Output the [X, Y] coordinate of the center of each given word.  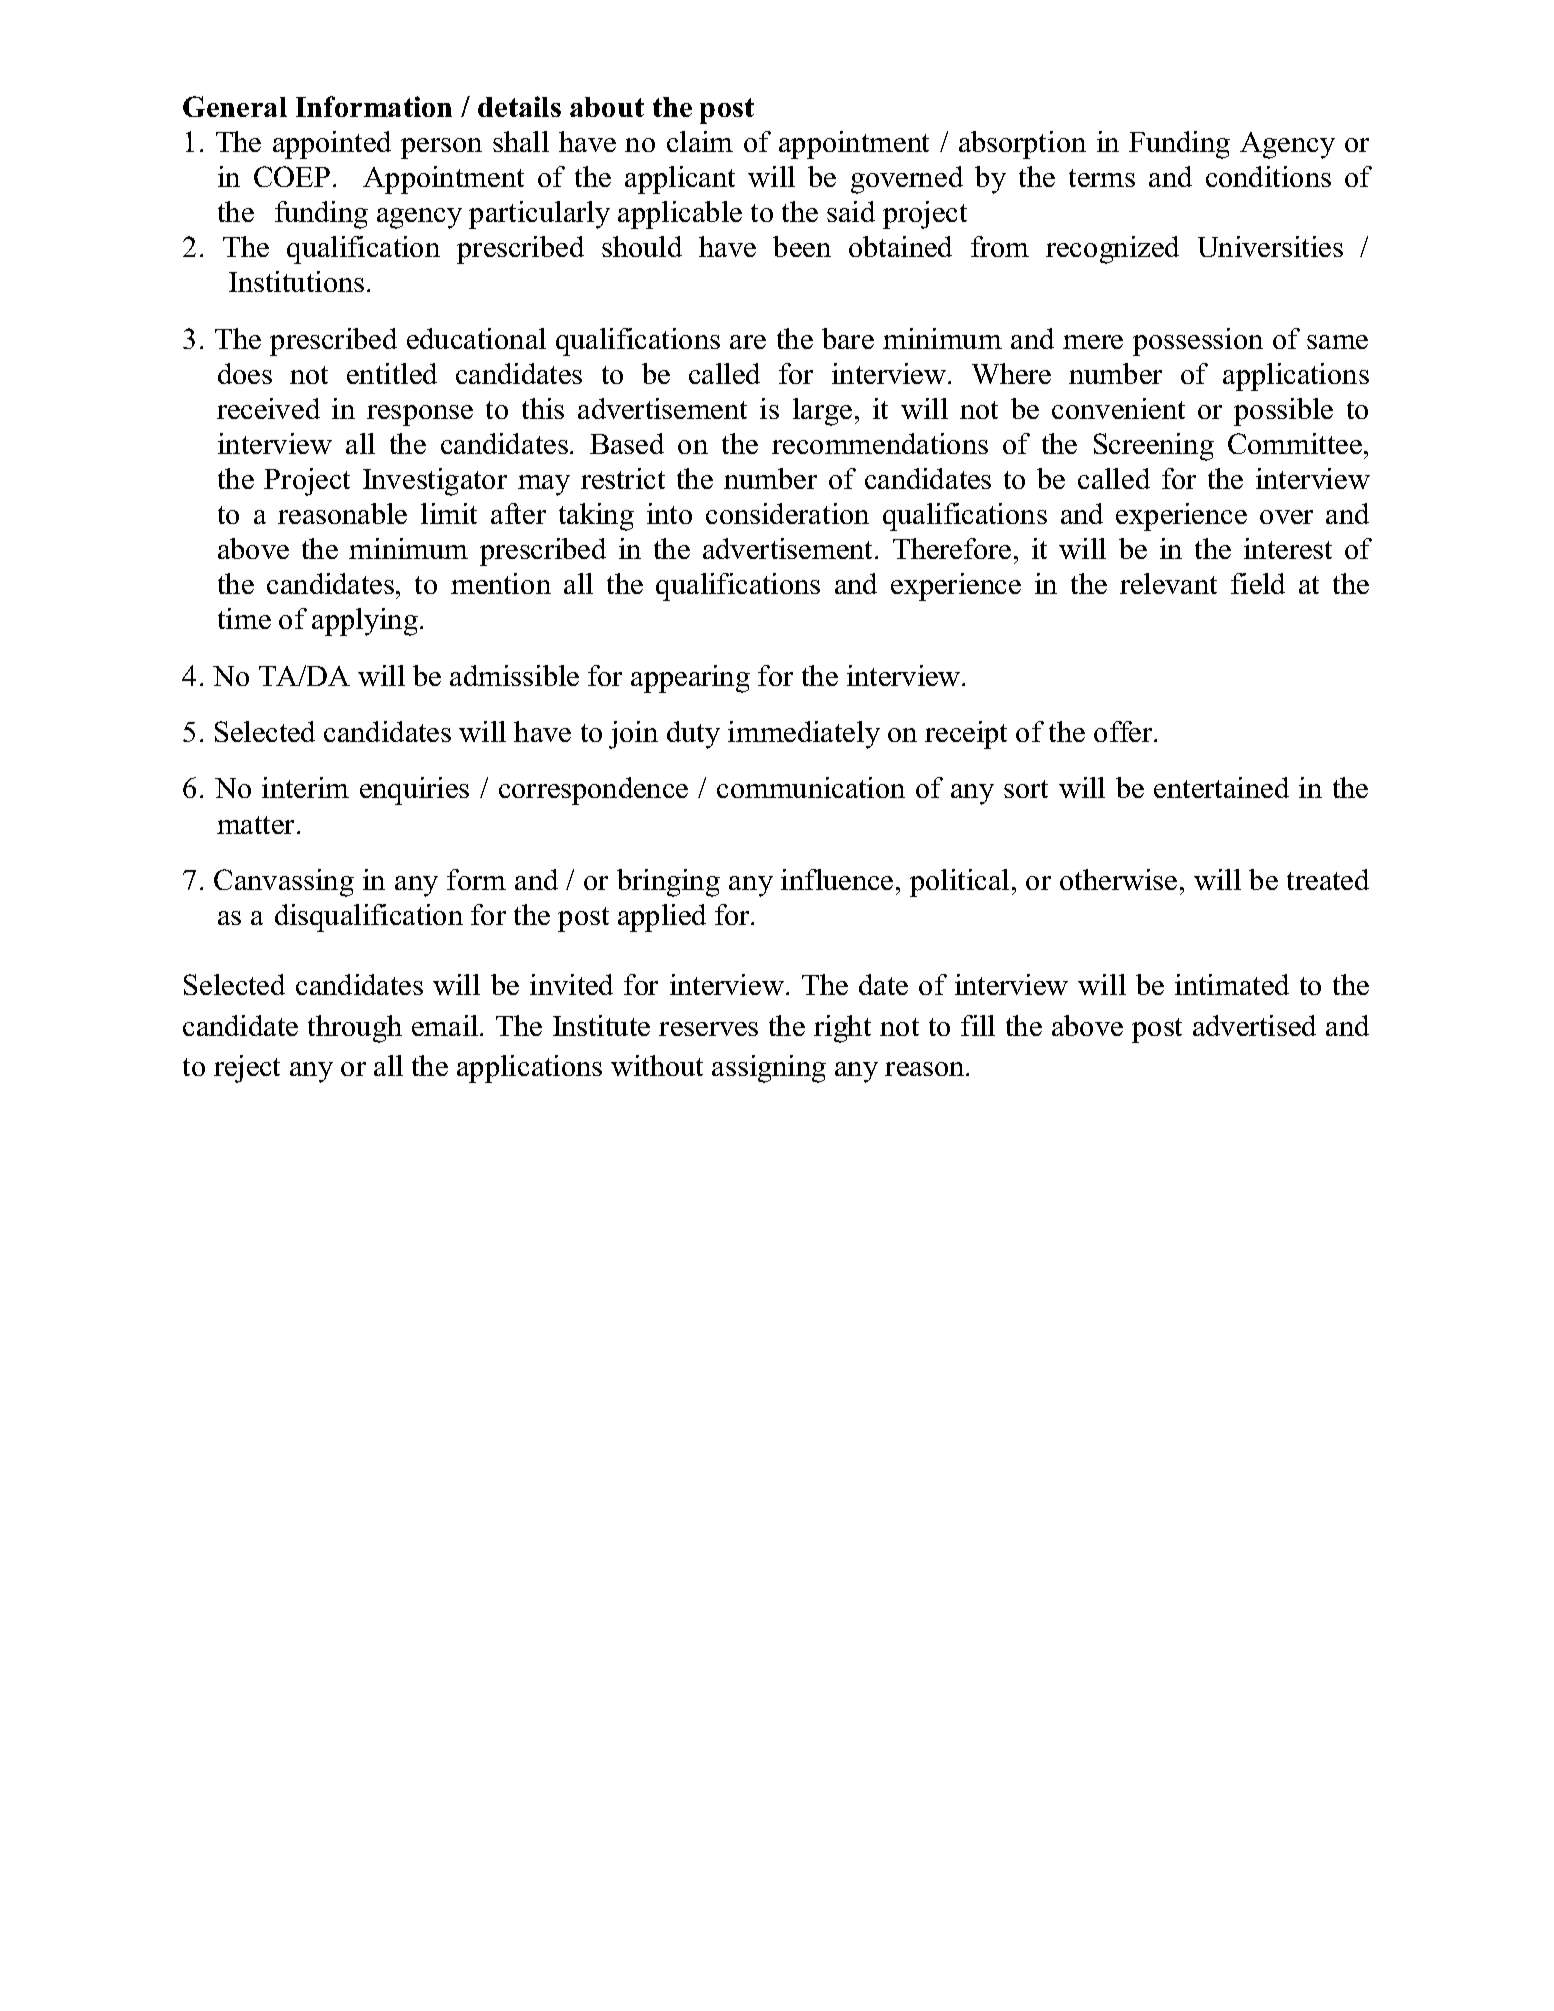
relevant [1168, 583]
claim [700, 141]
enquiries [414, 791]
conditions [1268, 176]
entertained [1221, 787]
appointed [332, 145]
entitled [392, 373]
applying [365, 622]
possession [1198, 342]
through [355, 1029]
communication [811, 787]
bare [848, 338]
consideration [787, 513]
